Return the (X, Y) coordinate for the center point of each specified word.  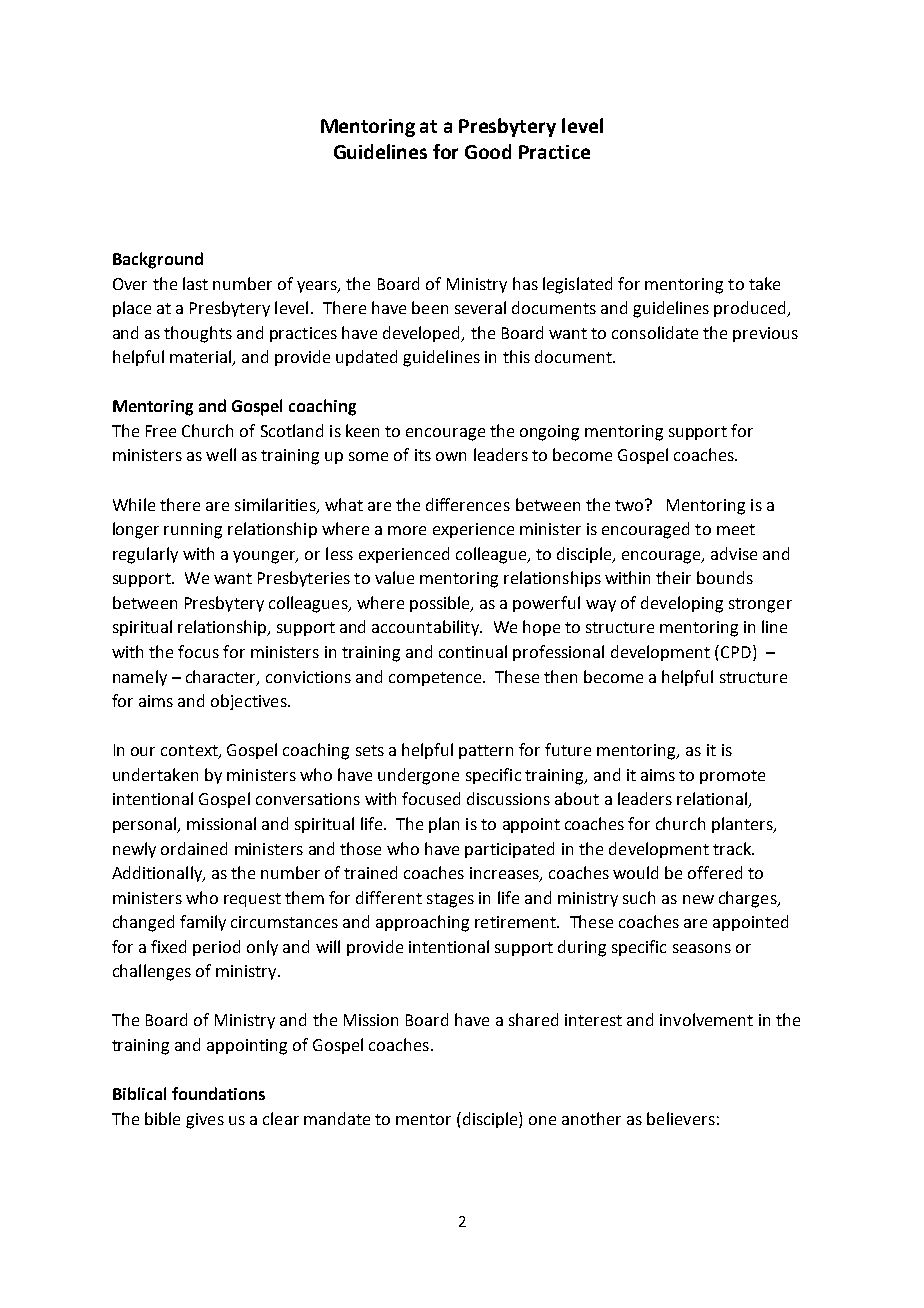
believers (681, 1118)
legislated (577, 285)
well (221, 454)
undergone (418, 776)
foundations (218, 1093)
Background (158, 260)
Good (488, 151)
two (630, 505)
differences (468, 504)
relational (713, 800)
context (190, 752)
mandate (337, 1118)
